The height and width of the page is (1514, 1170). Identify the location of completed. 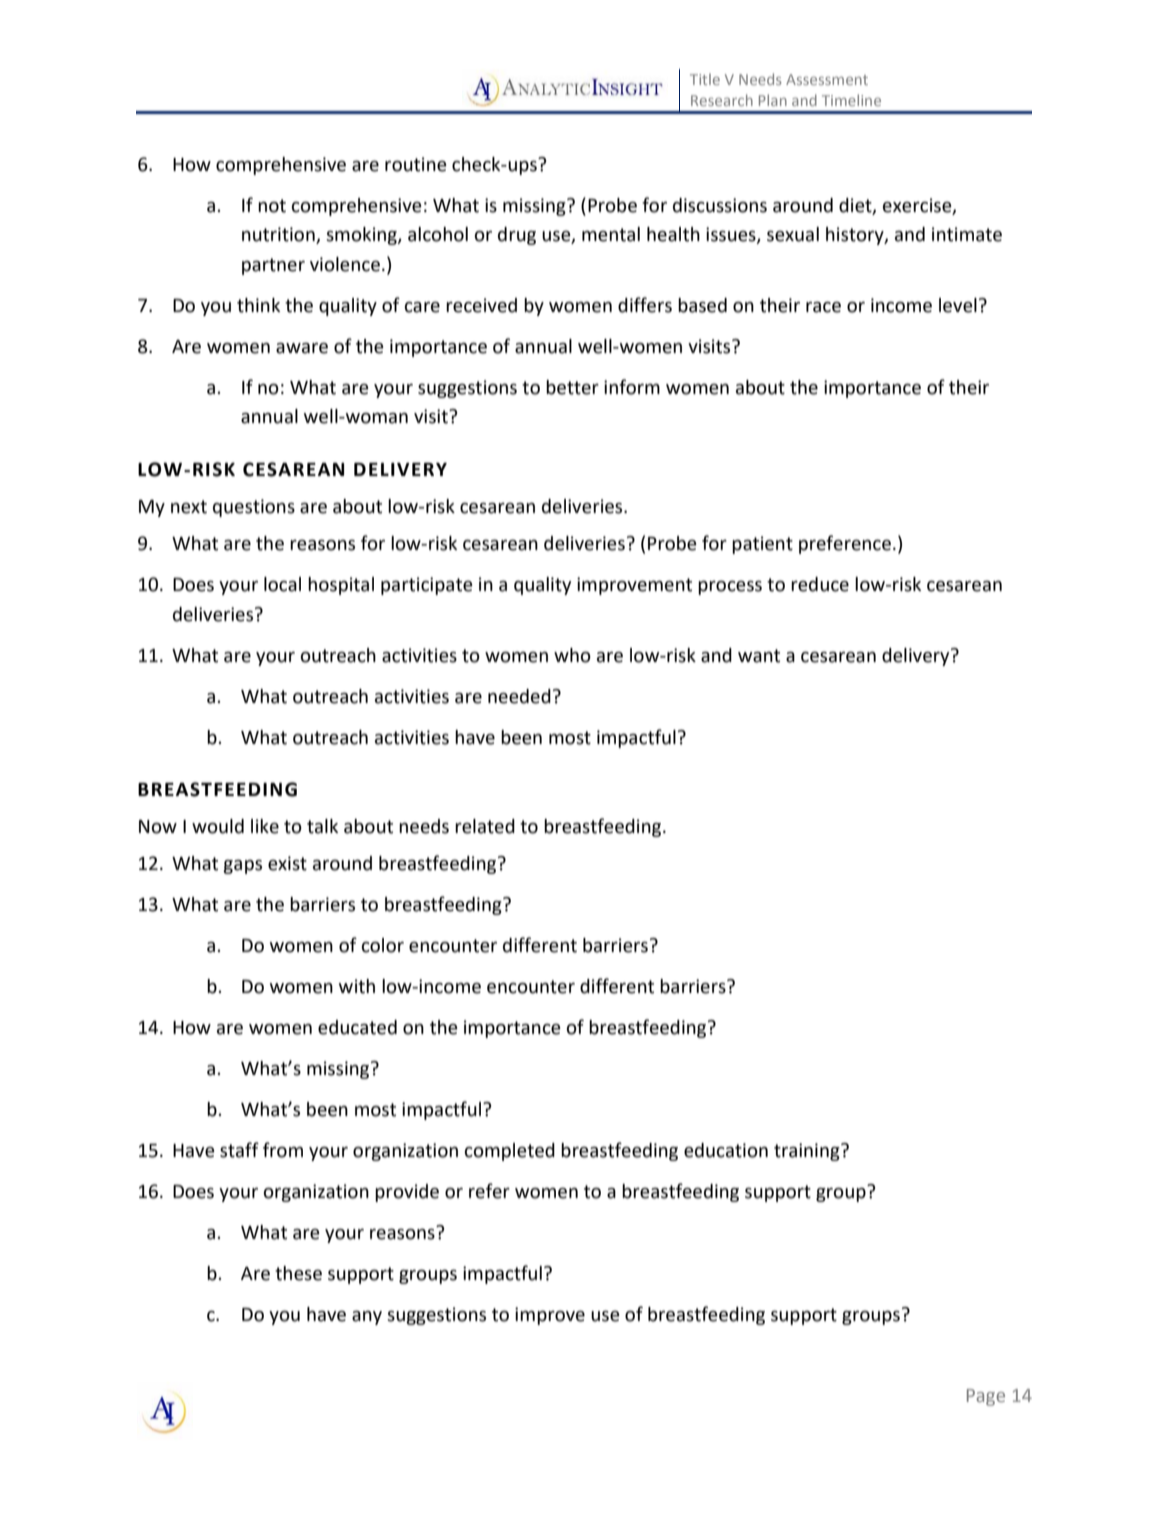
(510, 1152).
